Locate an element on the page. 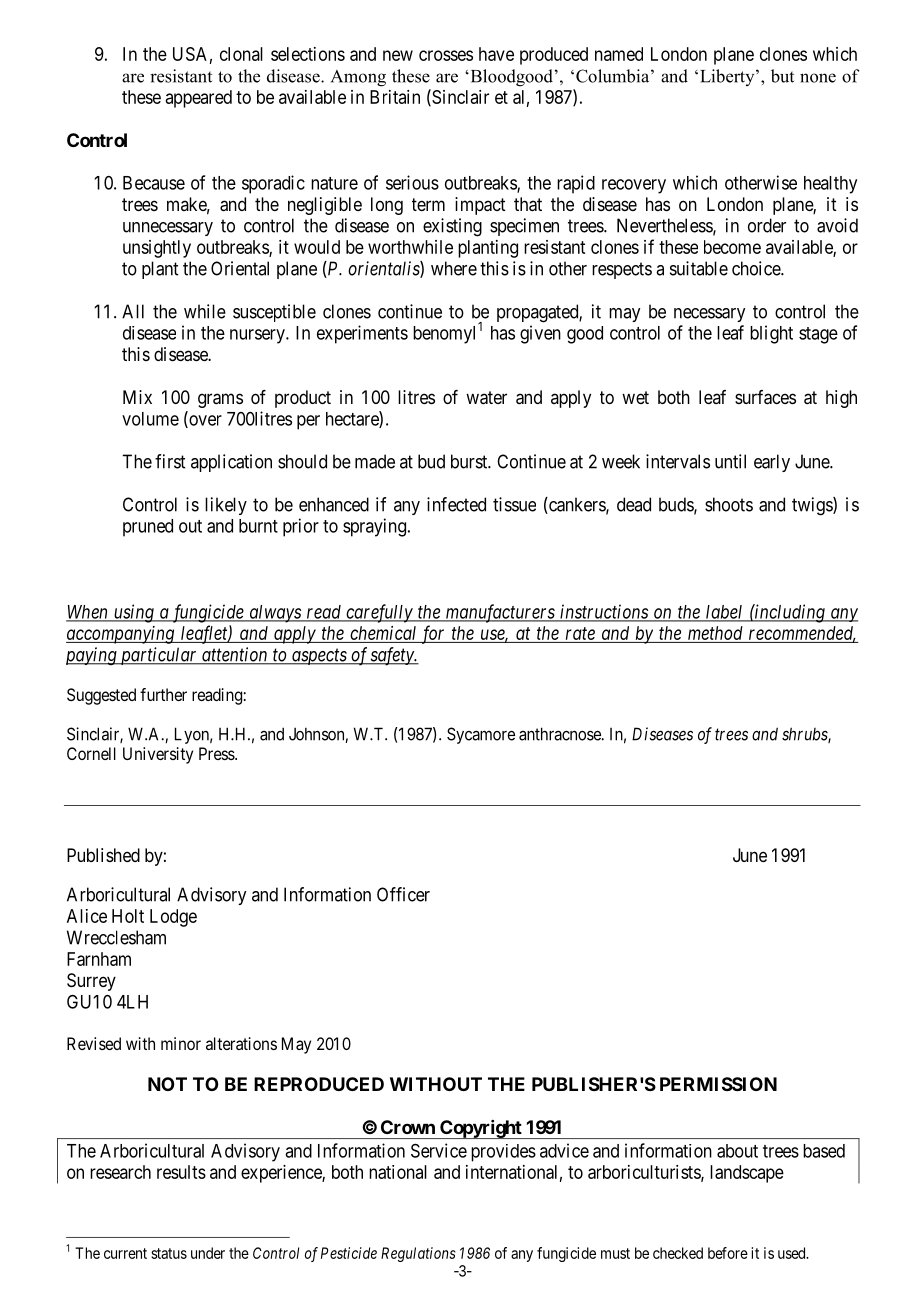 The width and height of the page is (924, 1308). pruned is located at coordinates (148, 528).
